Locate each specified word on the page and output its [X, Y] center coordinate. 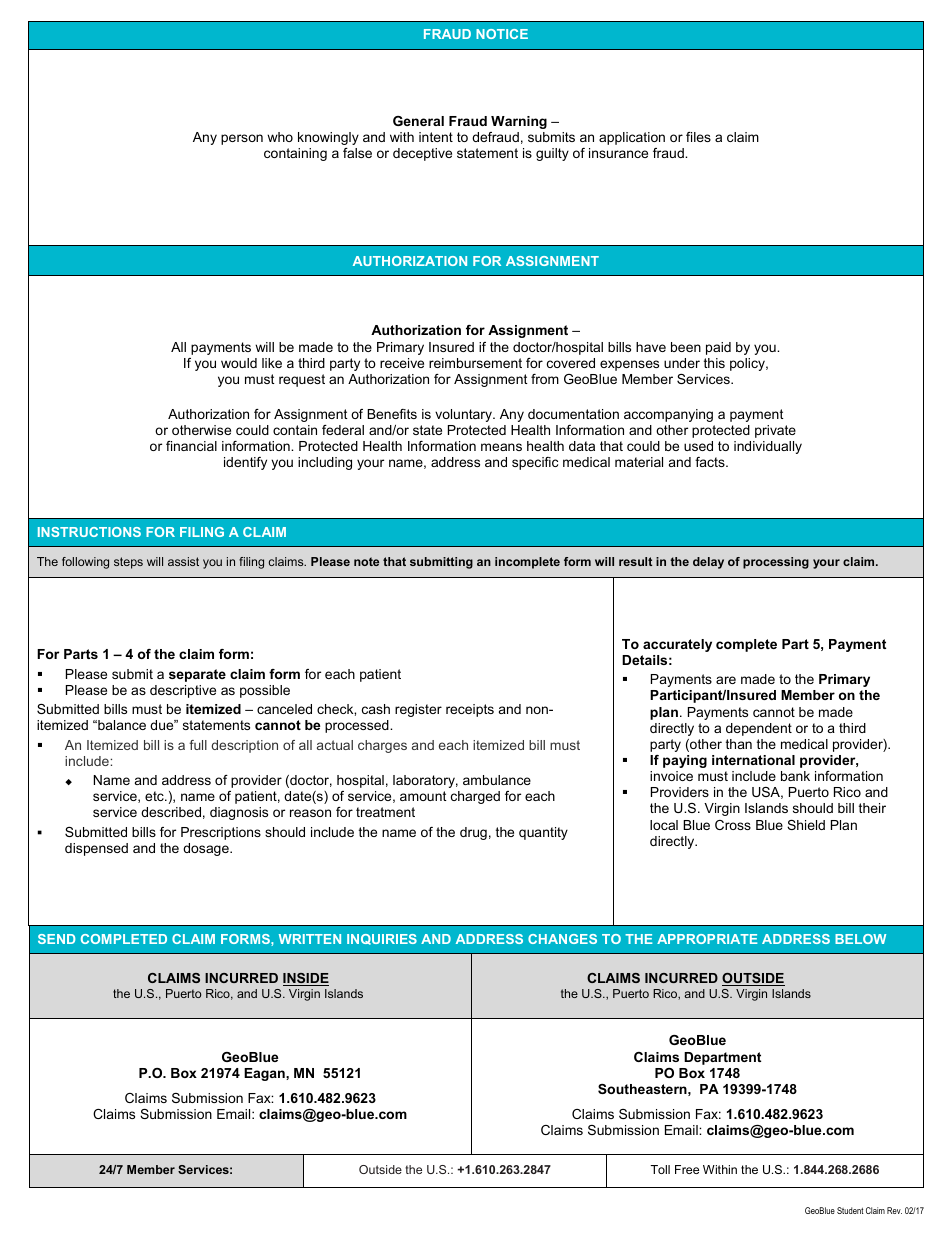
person [242, 139]
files [698, 137]
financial [191, 446]
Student [850, 1210]
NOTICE [502, 34]
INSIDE [306, 979]
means [501, 447]
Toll [660, 1169]
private [775, 431]
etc [155, 796]
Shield [806, 825]
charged [475, 797]
